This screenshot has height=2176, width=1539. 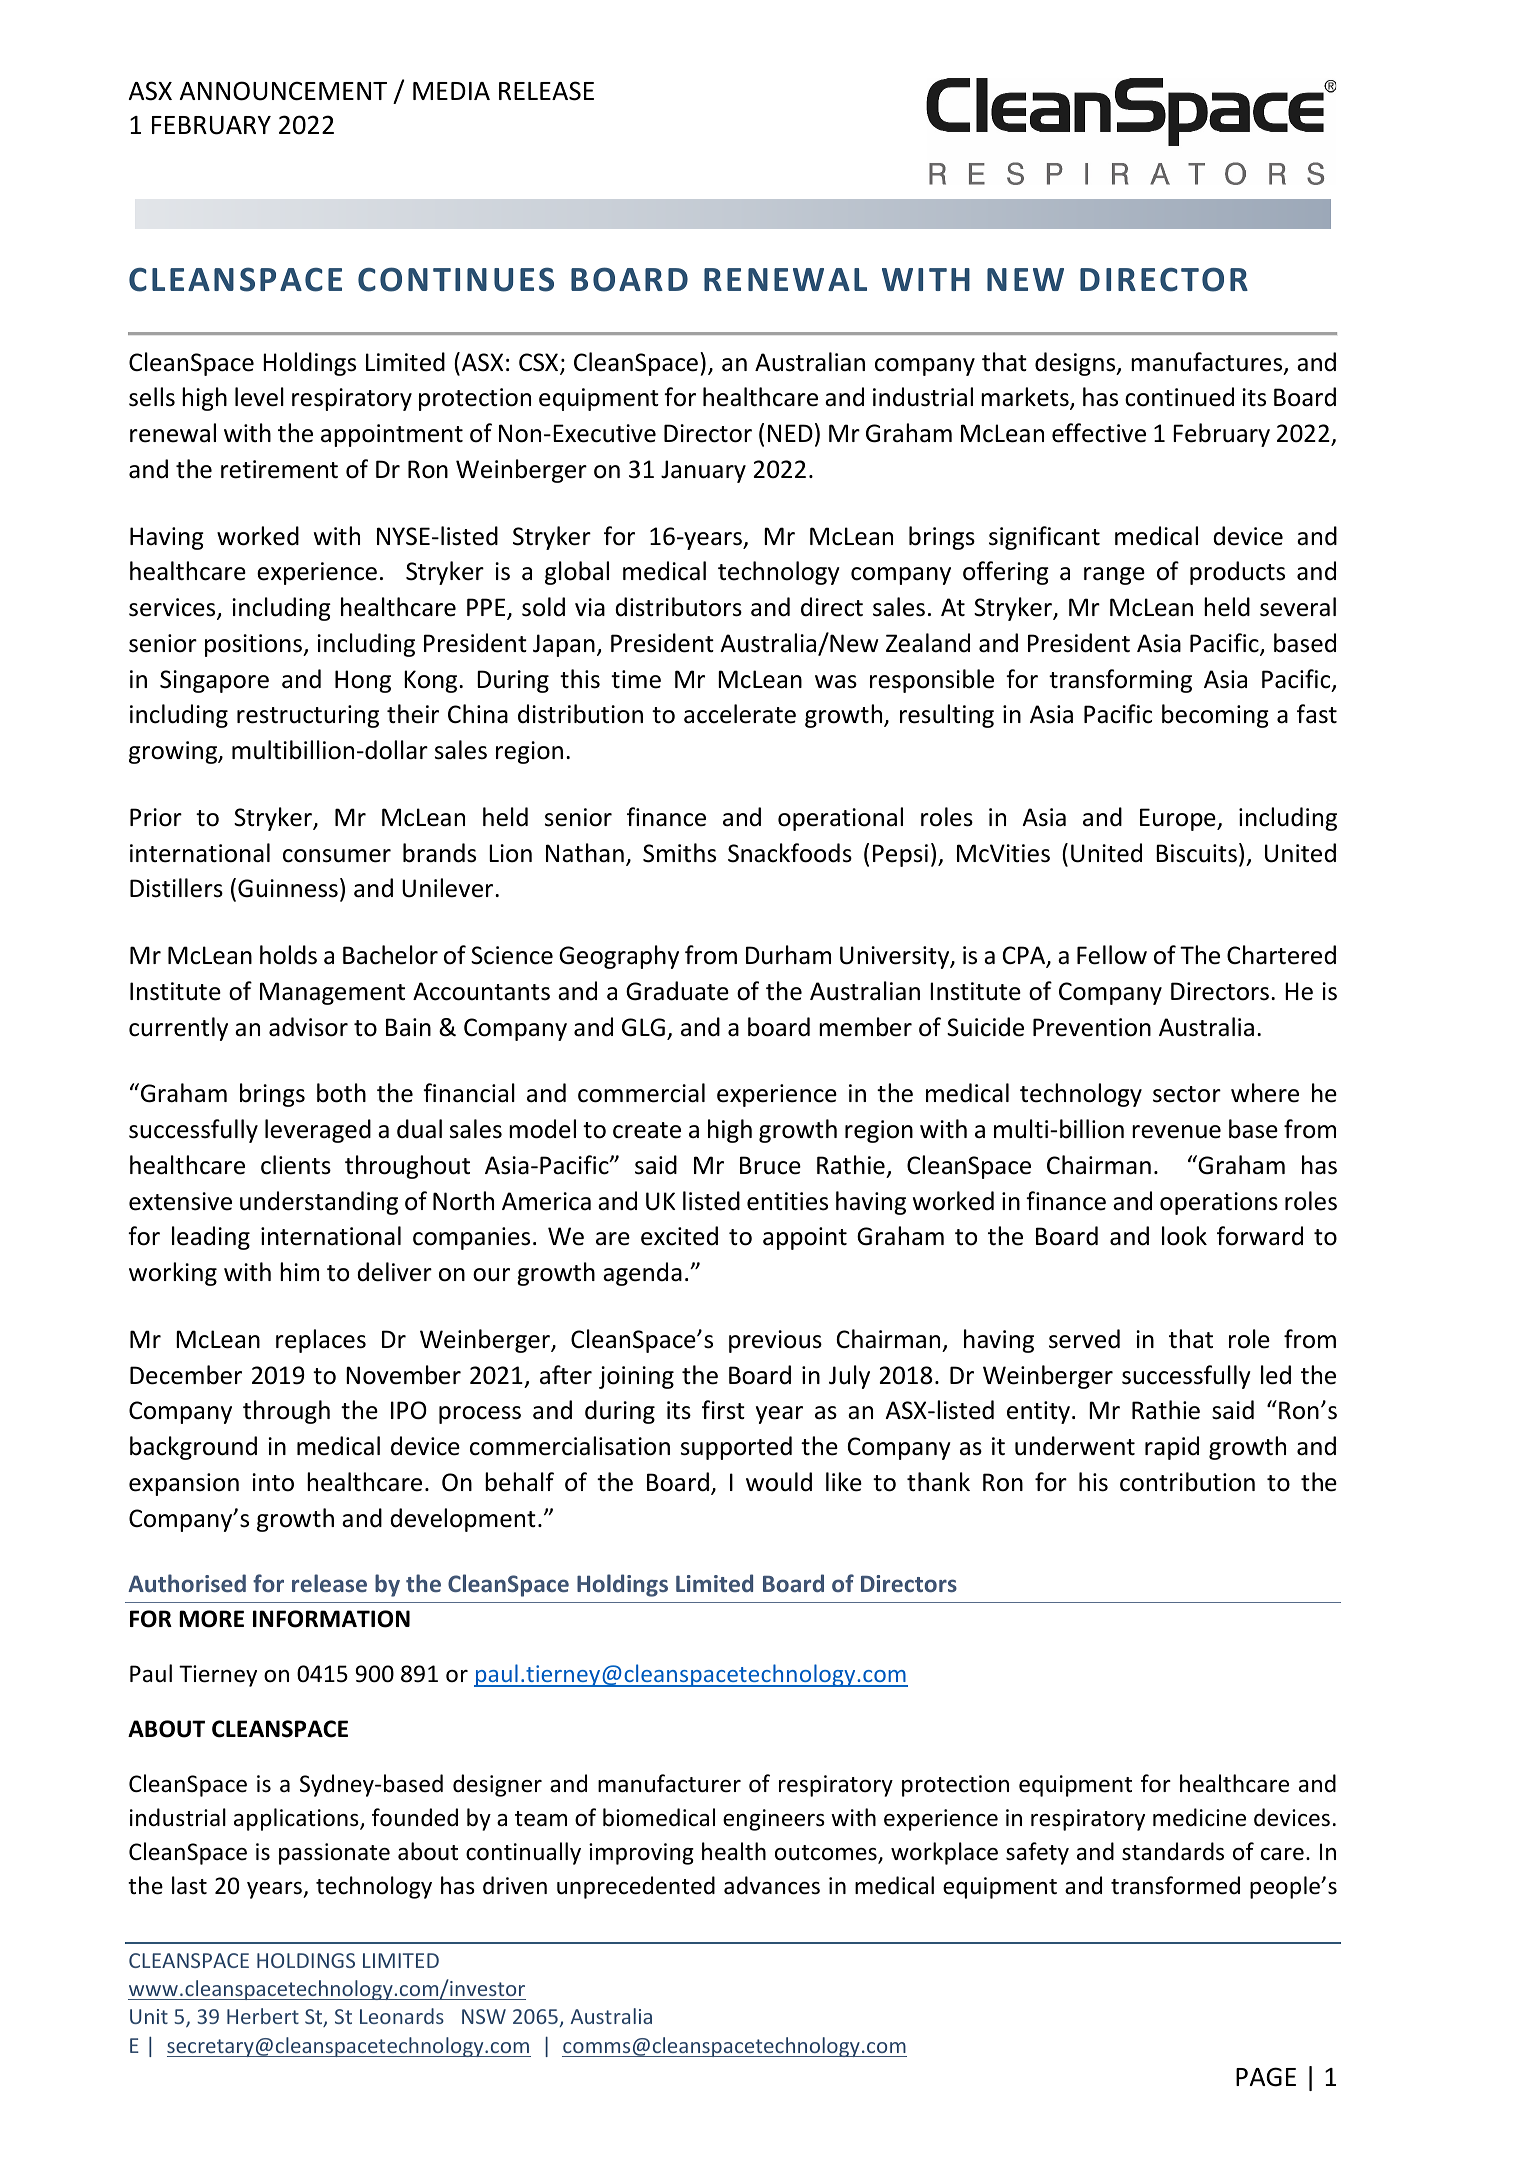 I want to click on sector, so click(x=1187, y=1094).
